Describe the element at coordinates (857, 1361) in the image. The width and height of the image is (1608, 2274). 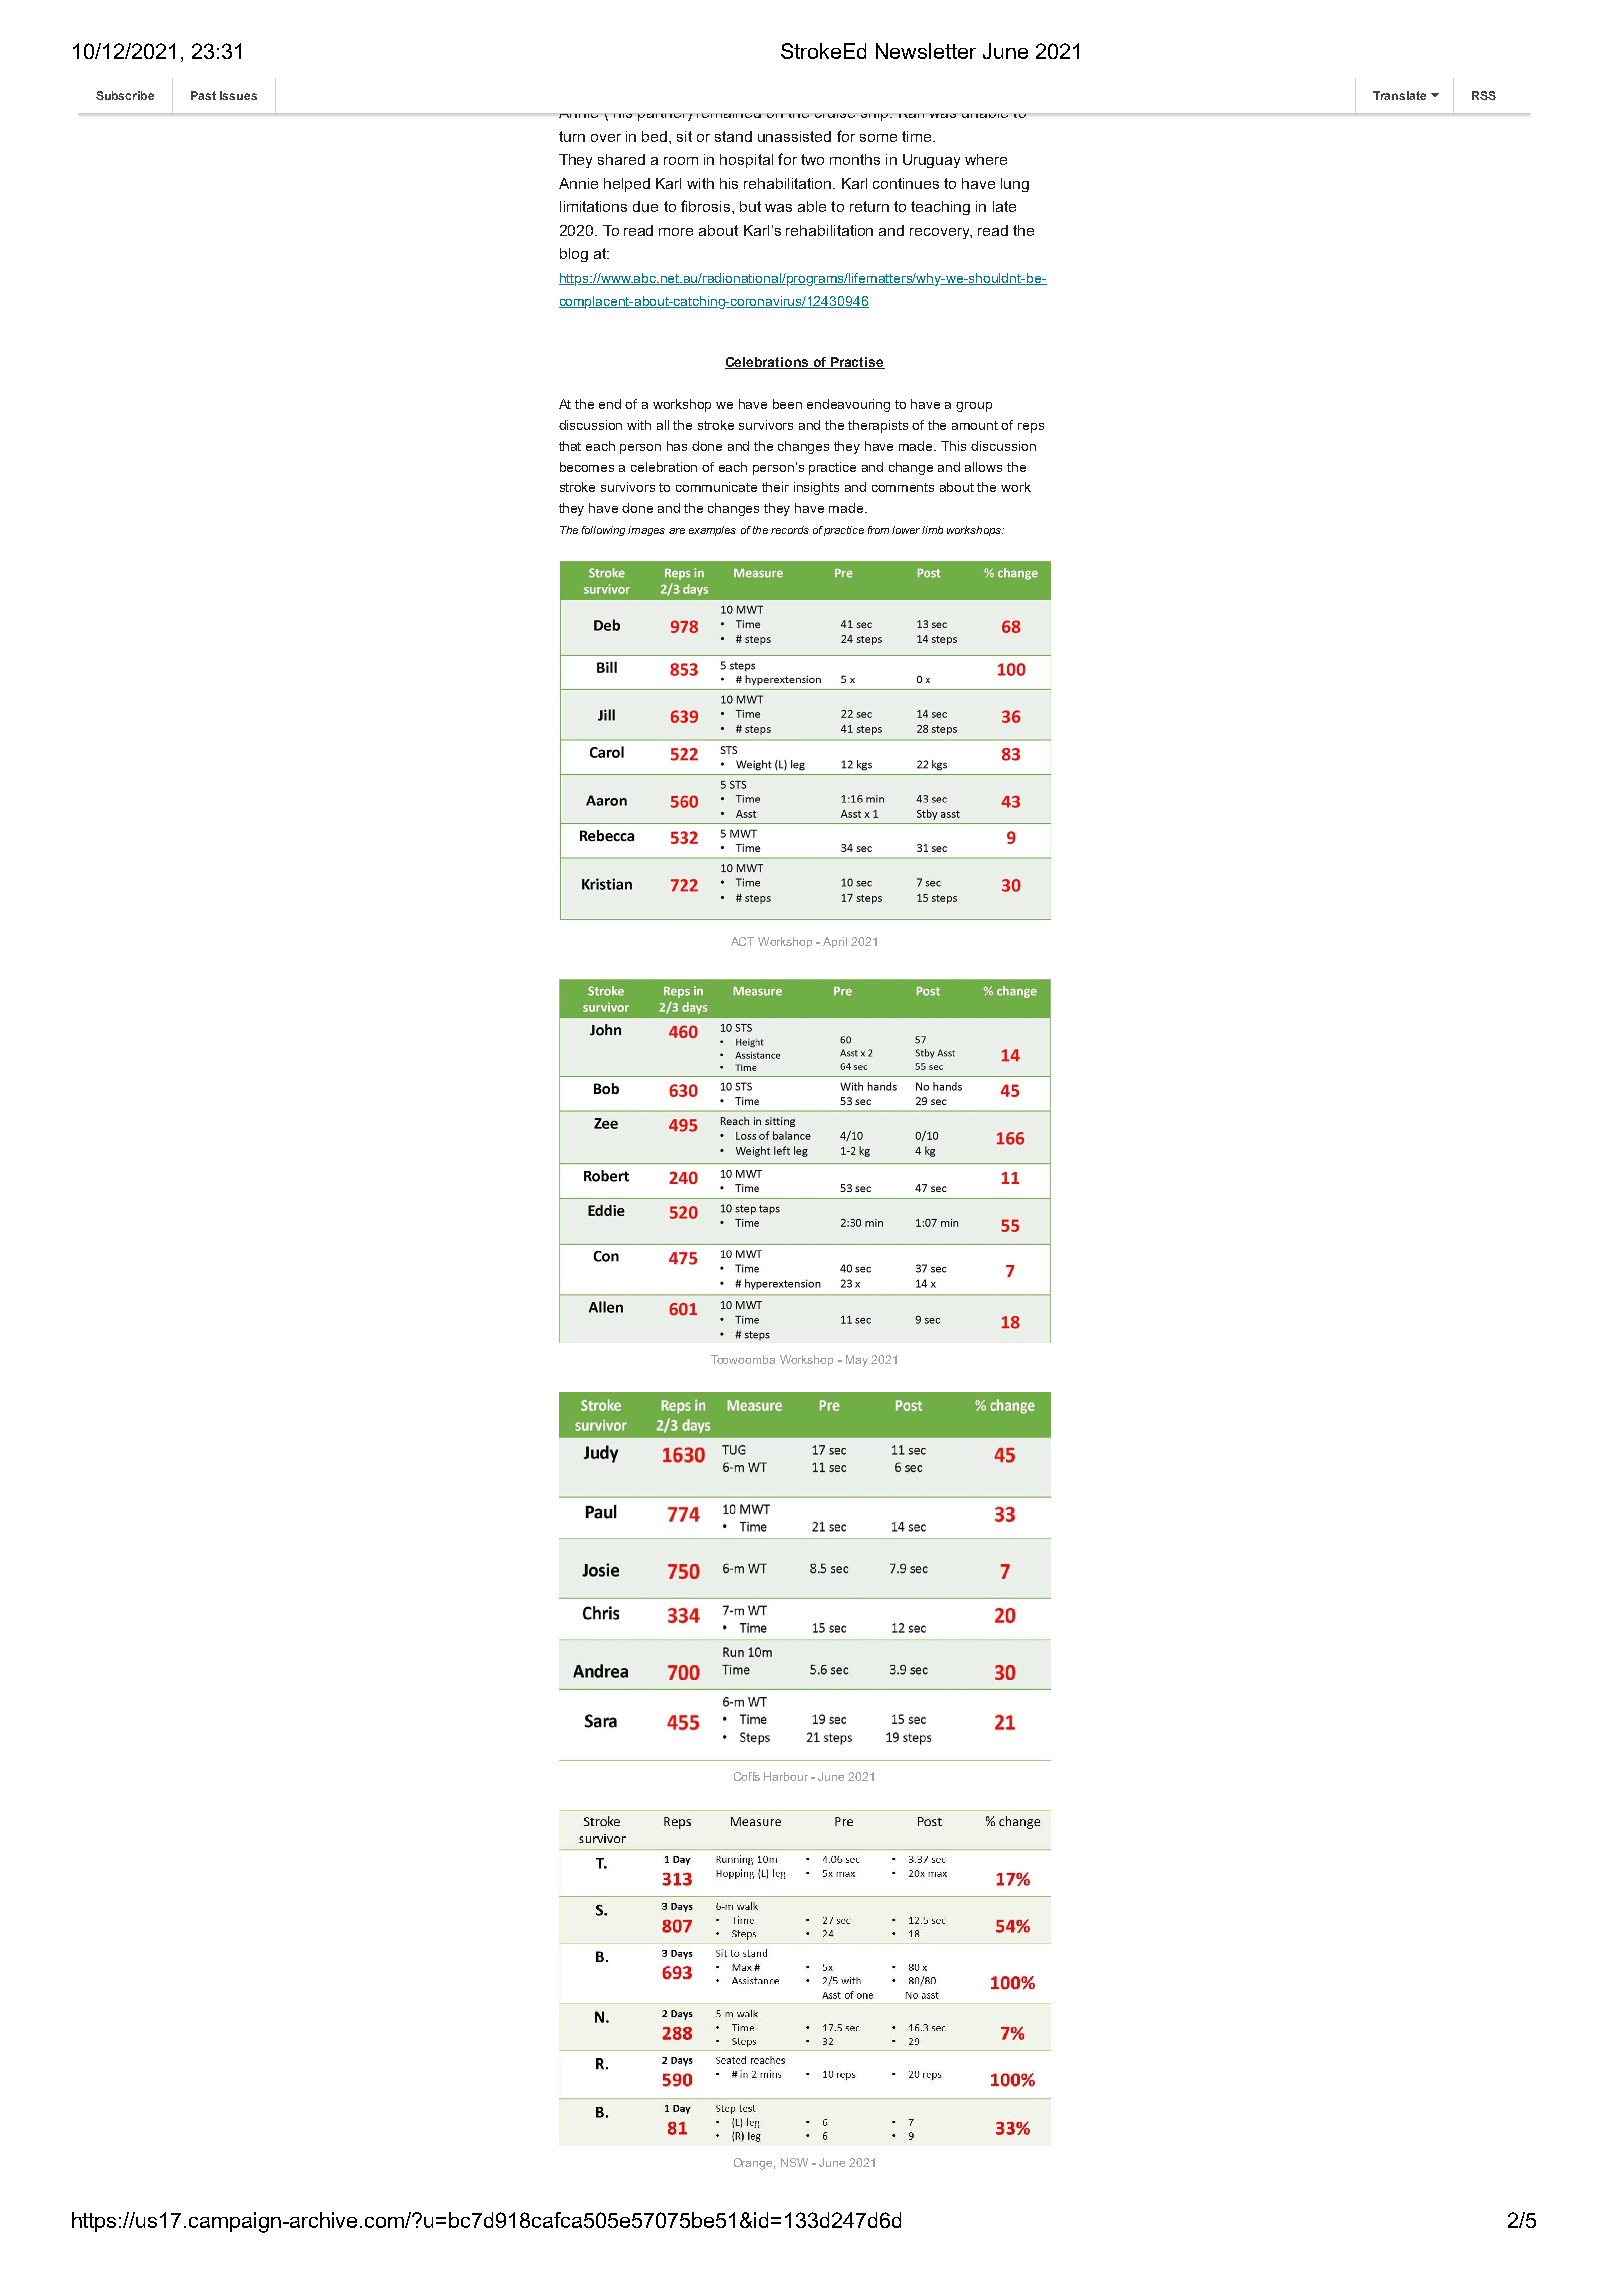
I see `May` at that location.
